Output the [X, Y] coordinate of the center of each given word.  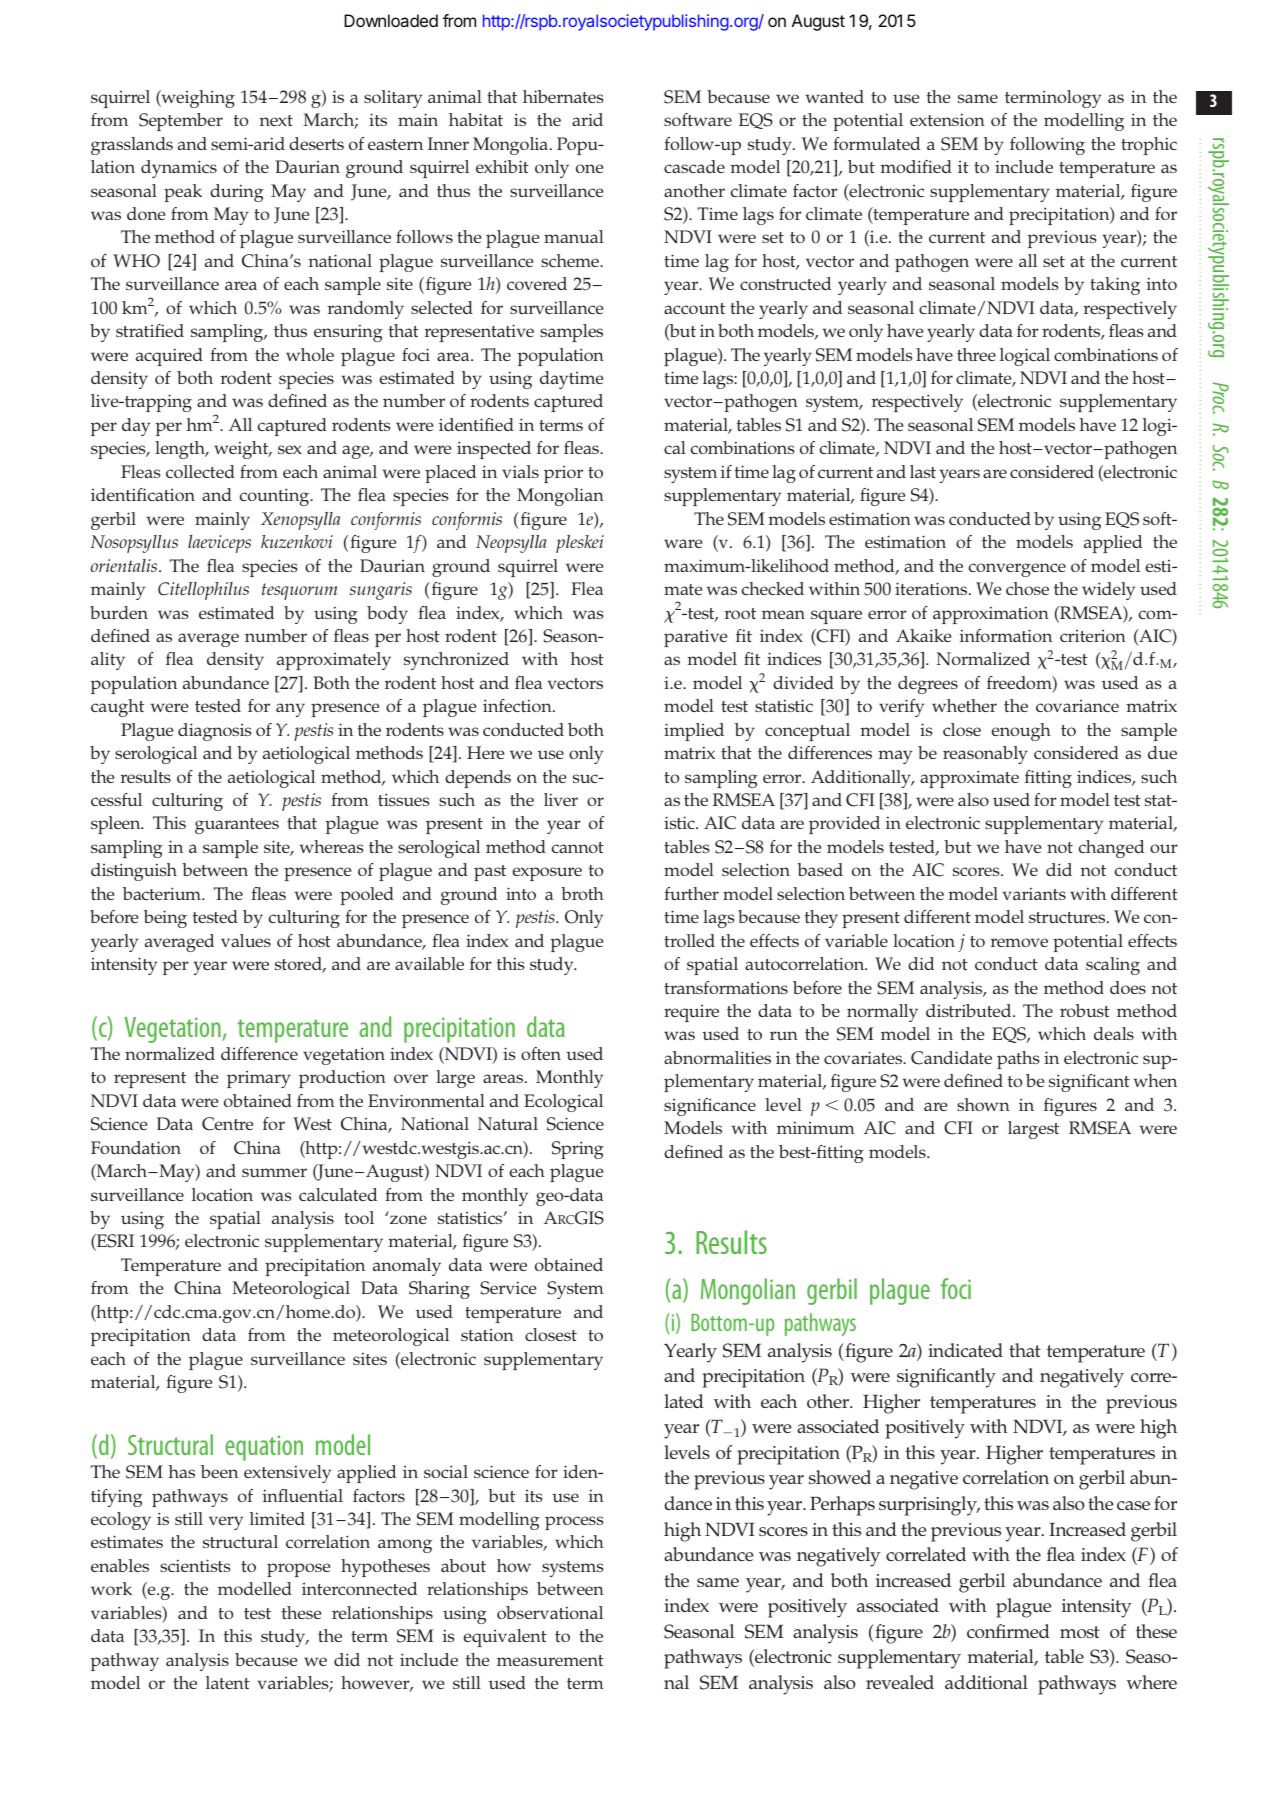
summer [274, 1172]
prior [563, 474]
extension [947, 119]
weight [242, 450]
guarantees [237, 826]
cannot [578, 847]
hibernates [563, 96]
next [276, 120]
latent [228, 1682]
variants [1034, 893]
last [923, 471]
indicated [965, 1350]
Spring [578, 1150]
